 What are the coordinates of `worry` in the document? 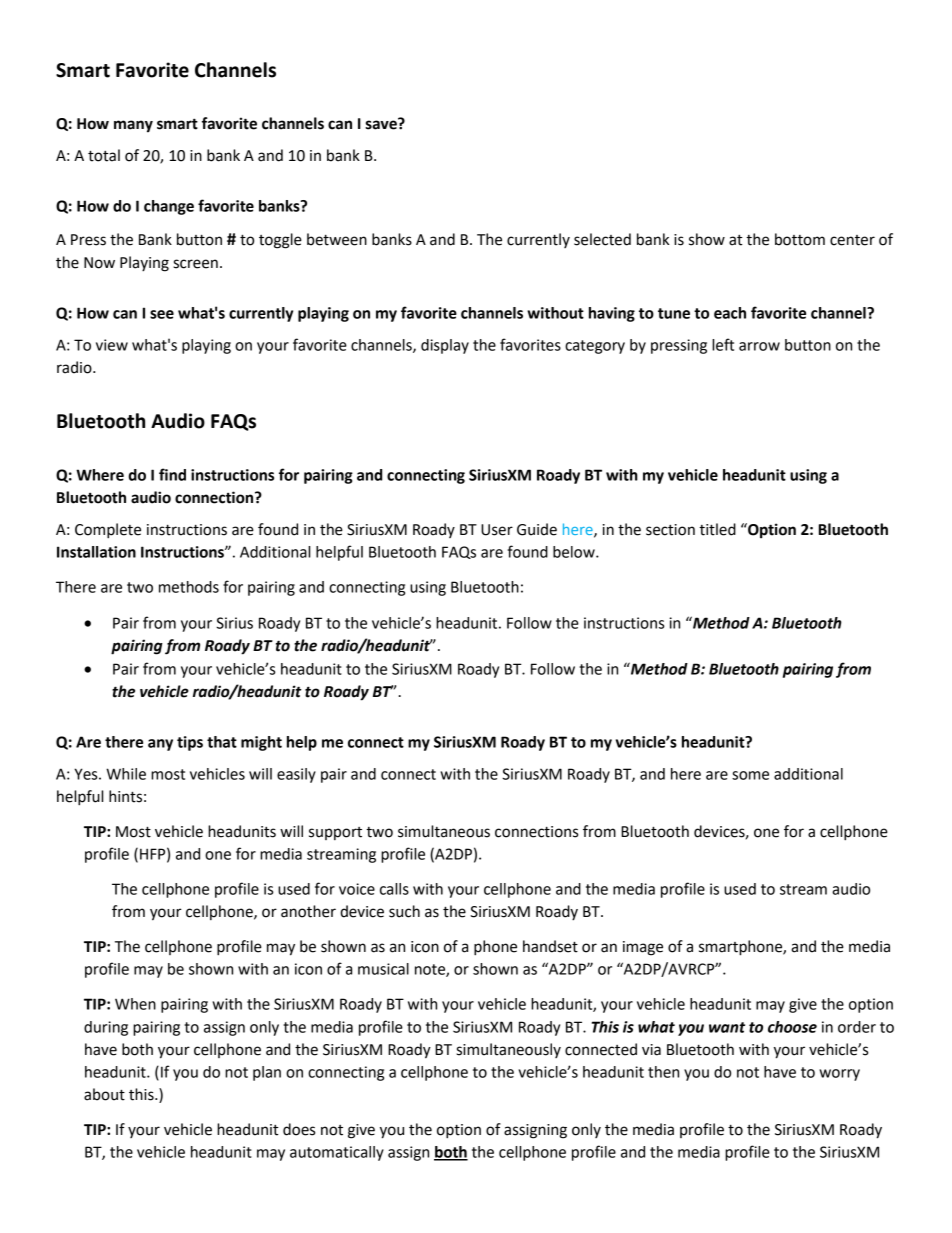 It's located at (839, 1075).
